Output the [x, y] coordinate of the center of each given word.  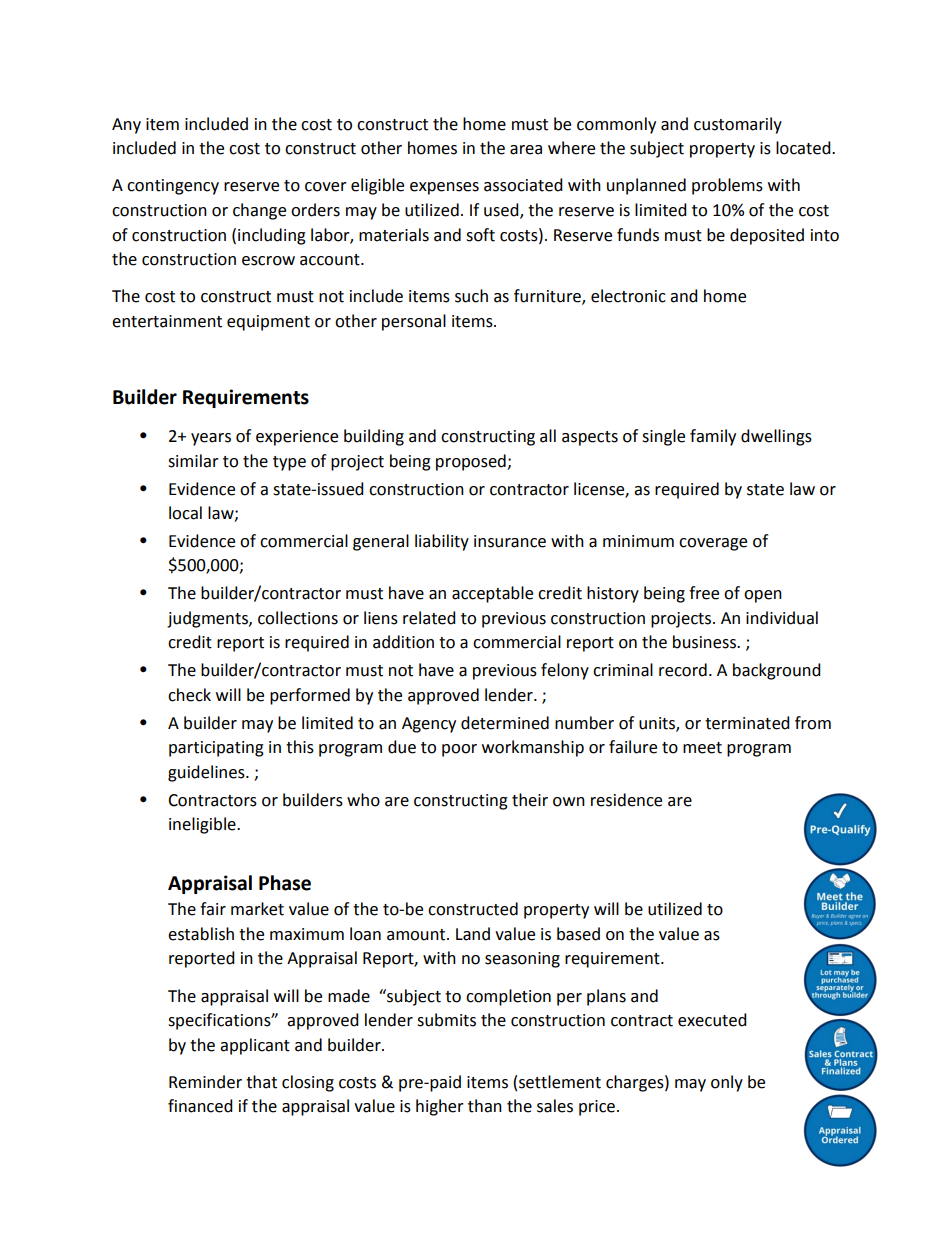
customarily [738, 125]
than [485, 1106]
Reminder [205, 1082]
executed [712, 1020]
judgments [208, 619]
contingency [173, 187]
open [763, 596]
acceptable [492, 594]
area [526, 150]
